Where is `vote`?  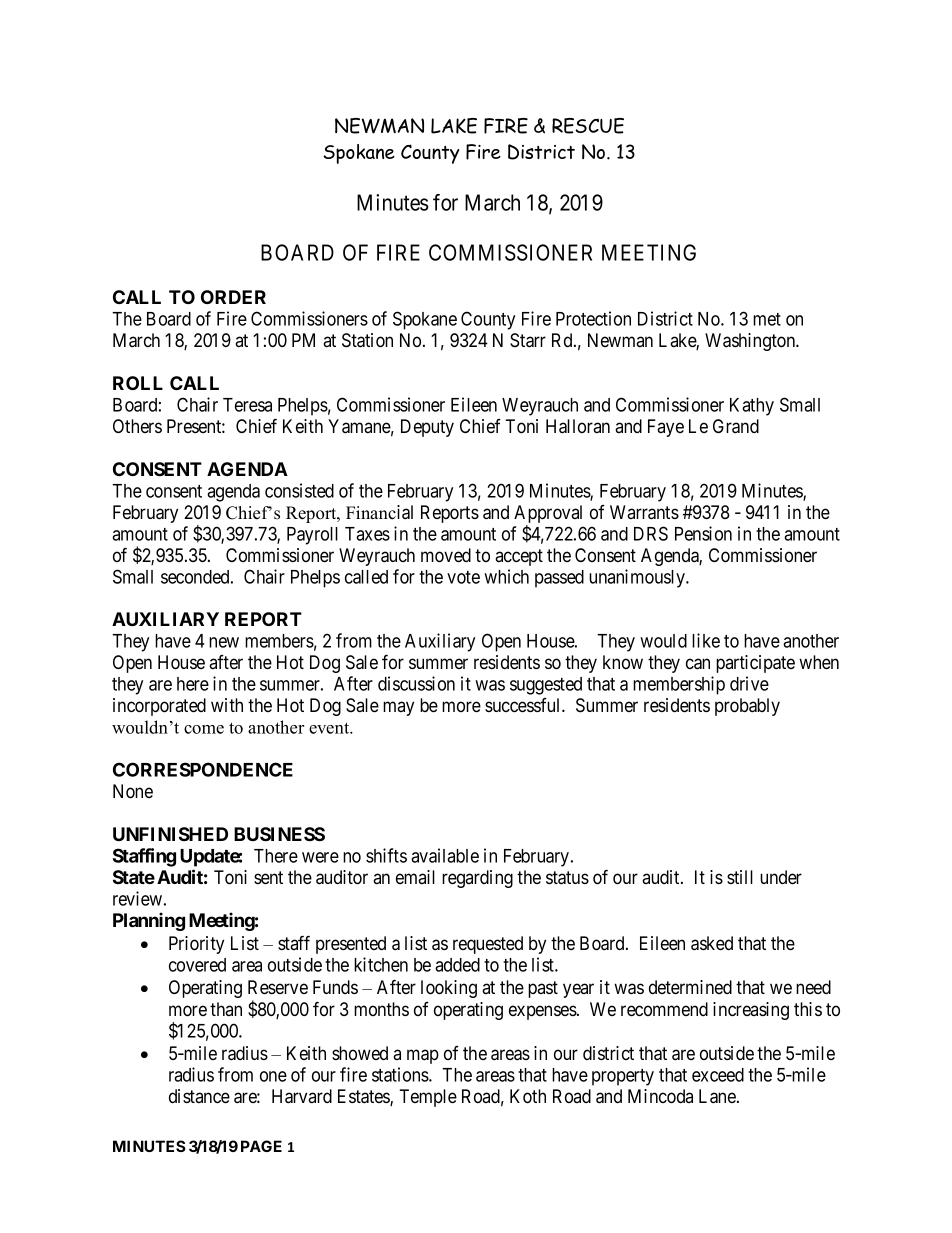 vote is located at coordinates (463, 577).
